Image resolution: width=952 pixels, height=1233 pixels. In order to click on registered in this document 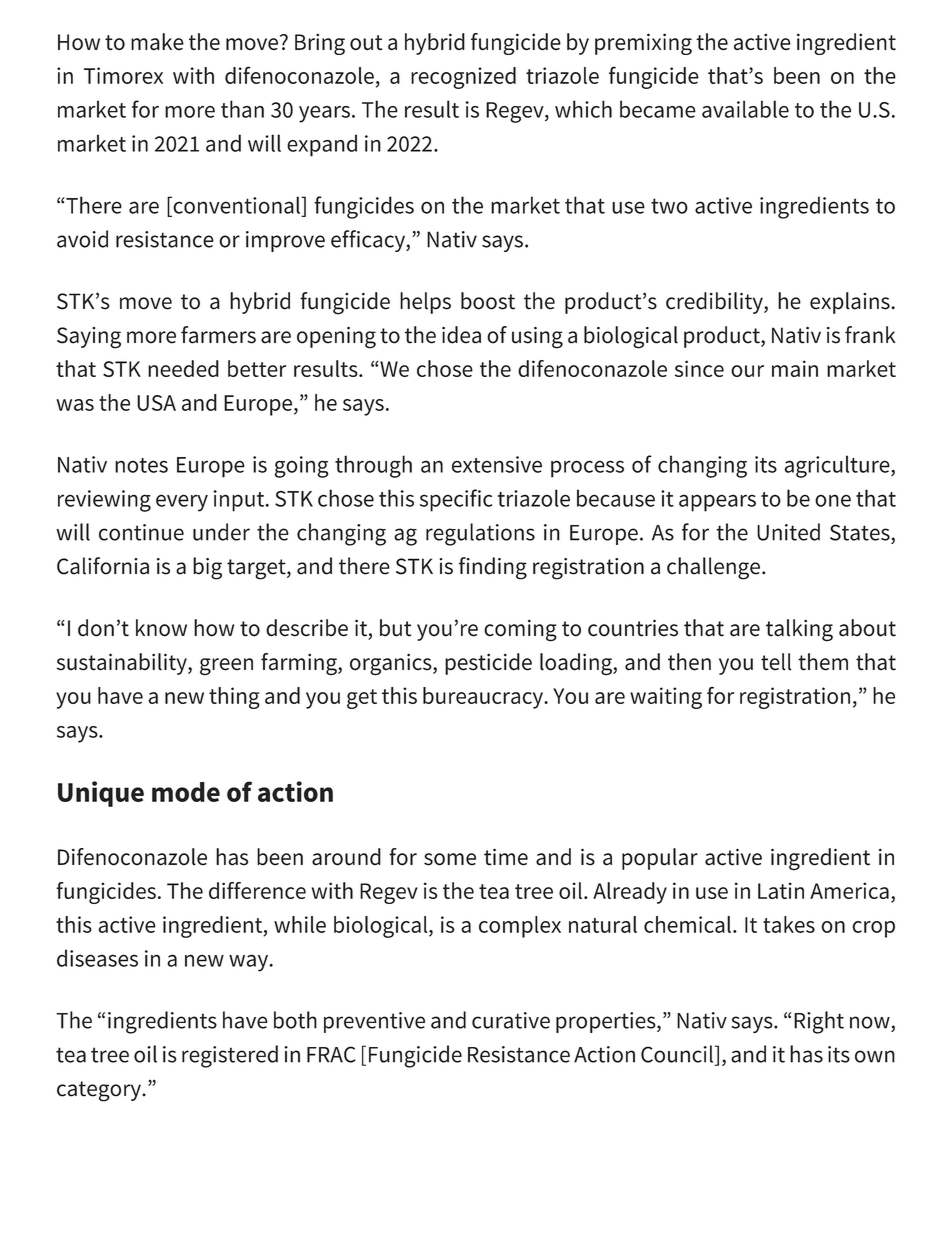, I will do `click(230, 1056)`.
